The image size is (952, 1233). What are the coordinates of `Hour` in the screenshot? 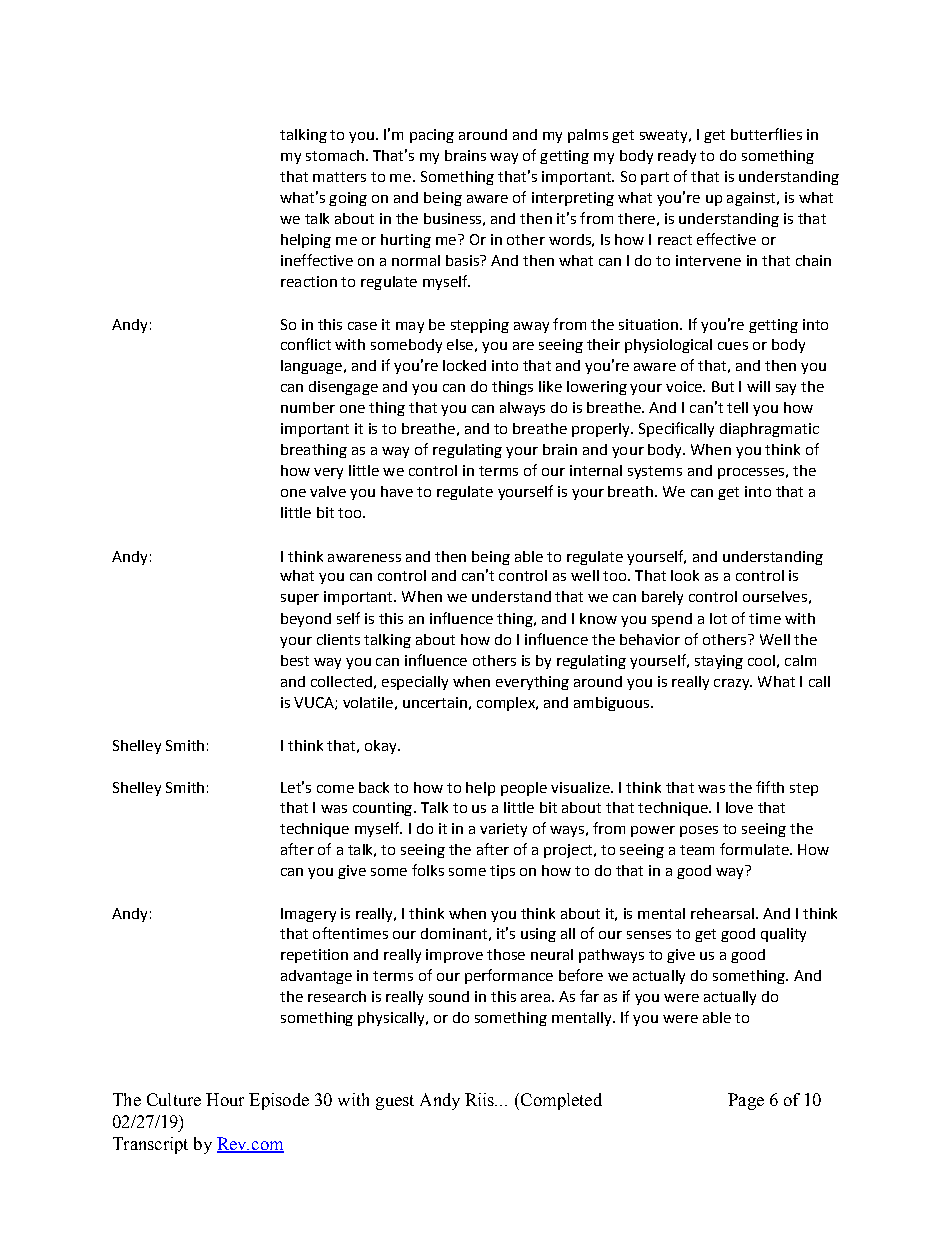 It's located at (225, 1099).
